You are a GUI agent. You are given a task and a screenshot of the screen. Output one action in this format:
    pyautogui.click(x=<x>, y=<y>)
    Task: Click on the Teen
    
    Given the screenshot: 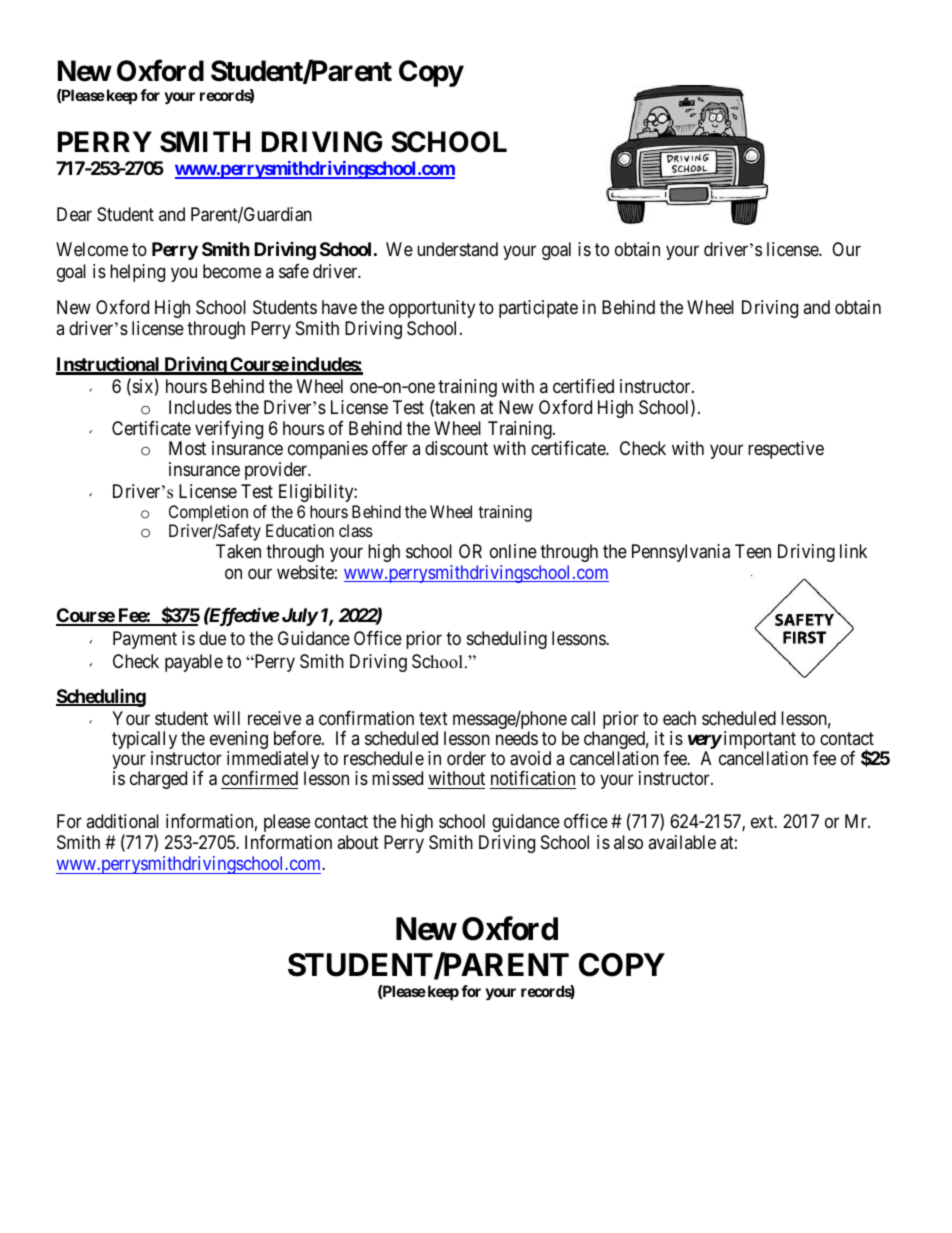 What is the action you would take?
    pyautogui.click(x=753, y=551)
